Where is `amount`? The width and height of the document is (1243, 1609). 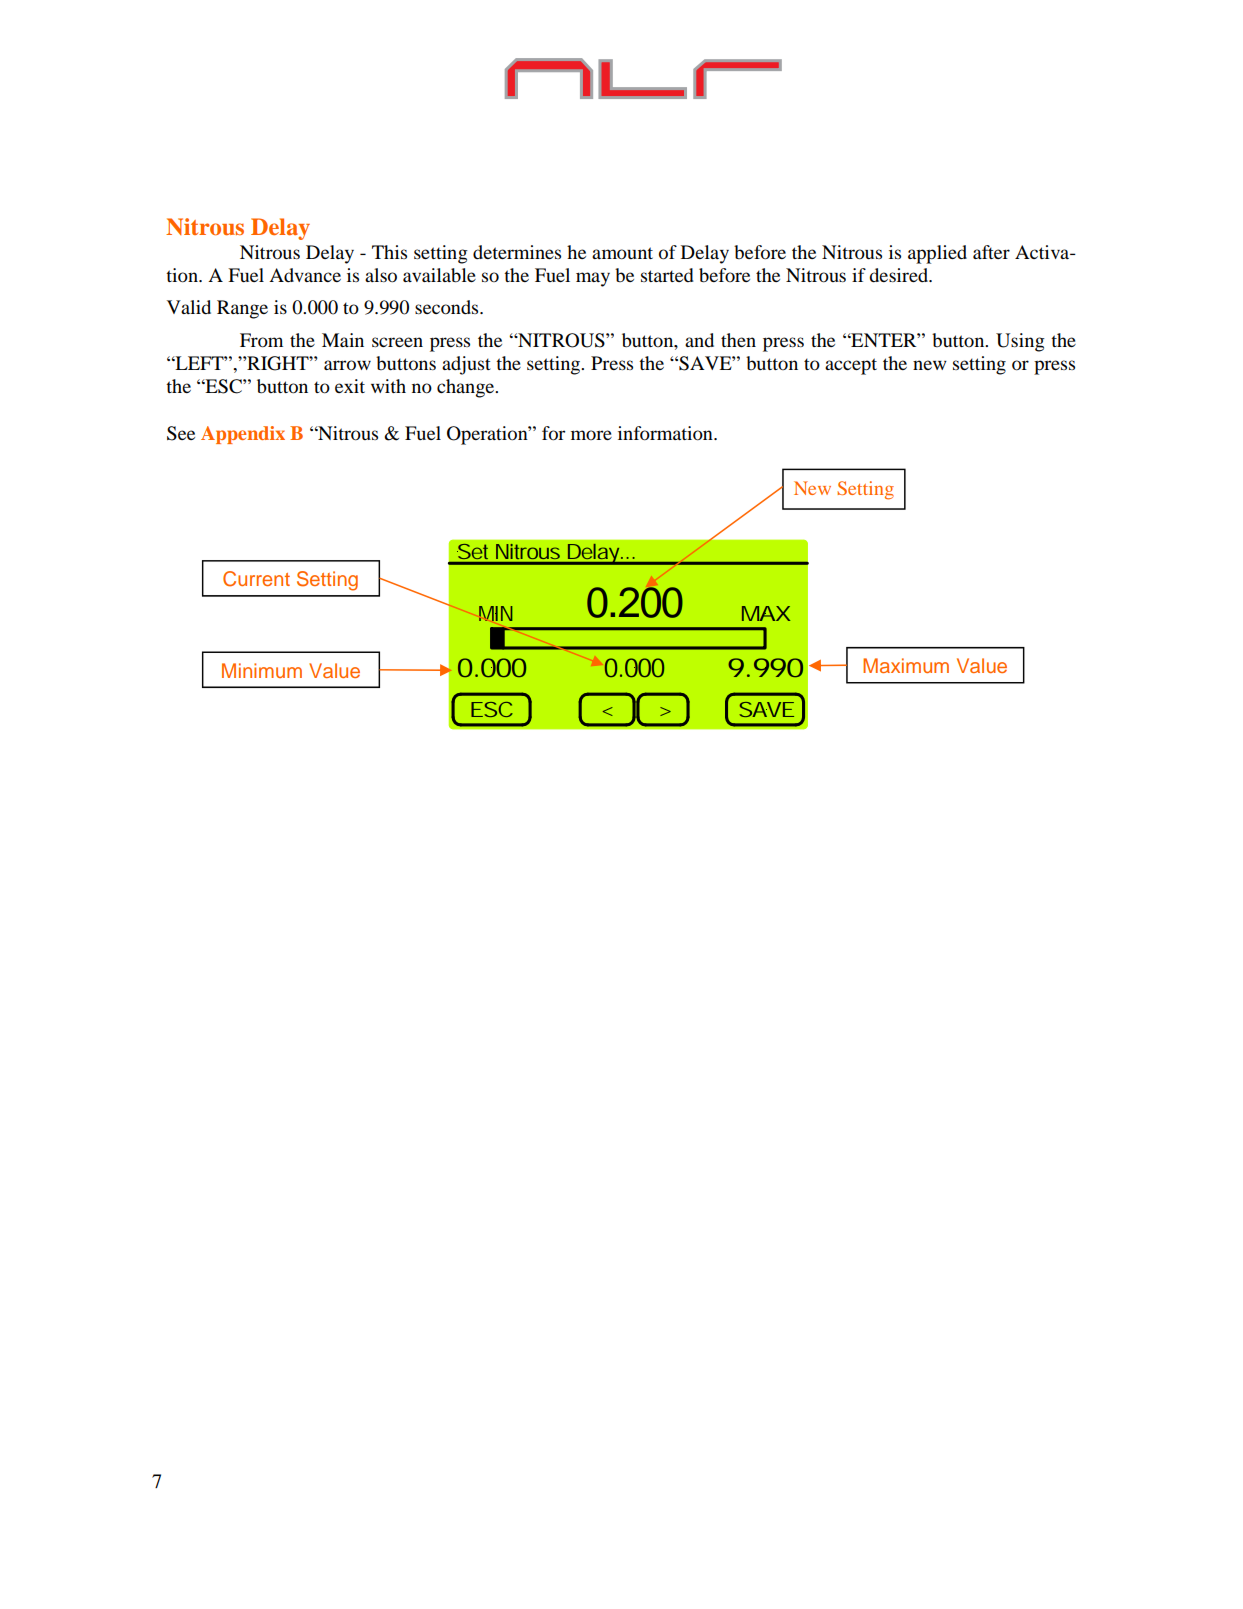
amount is located at coordinates (622, 253).
